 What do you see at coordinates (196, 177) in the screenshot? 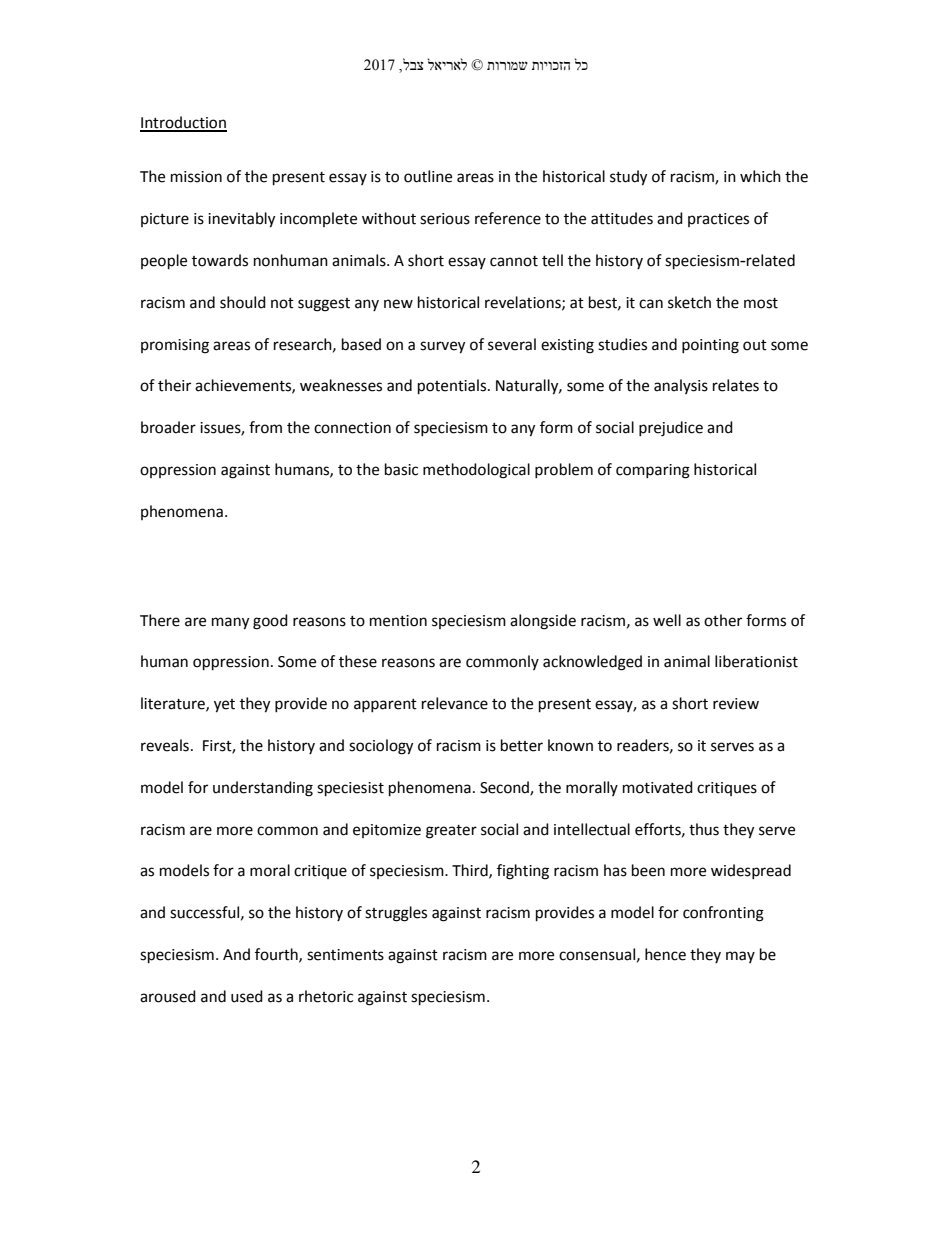
I see `mission` at bounding box center [196, 177].
